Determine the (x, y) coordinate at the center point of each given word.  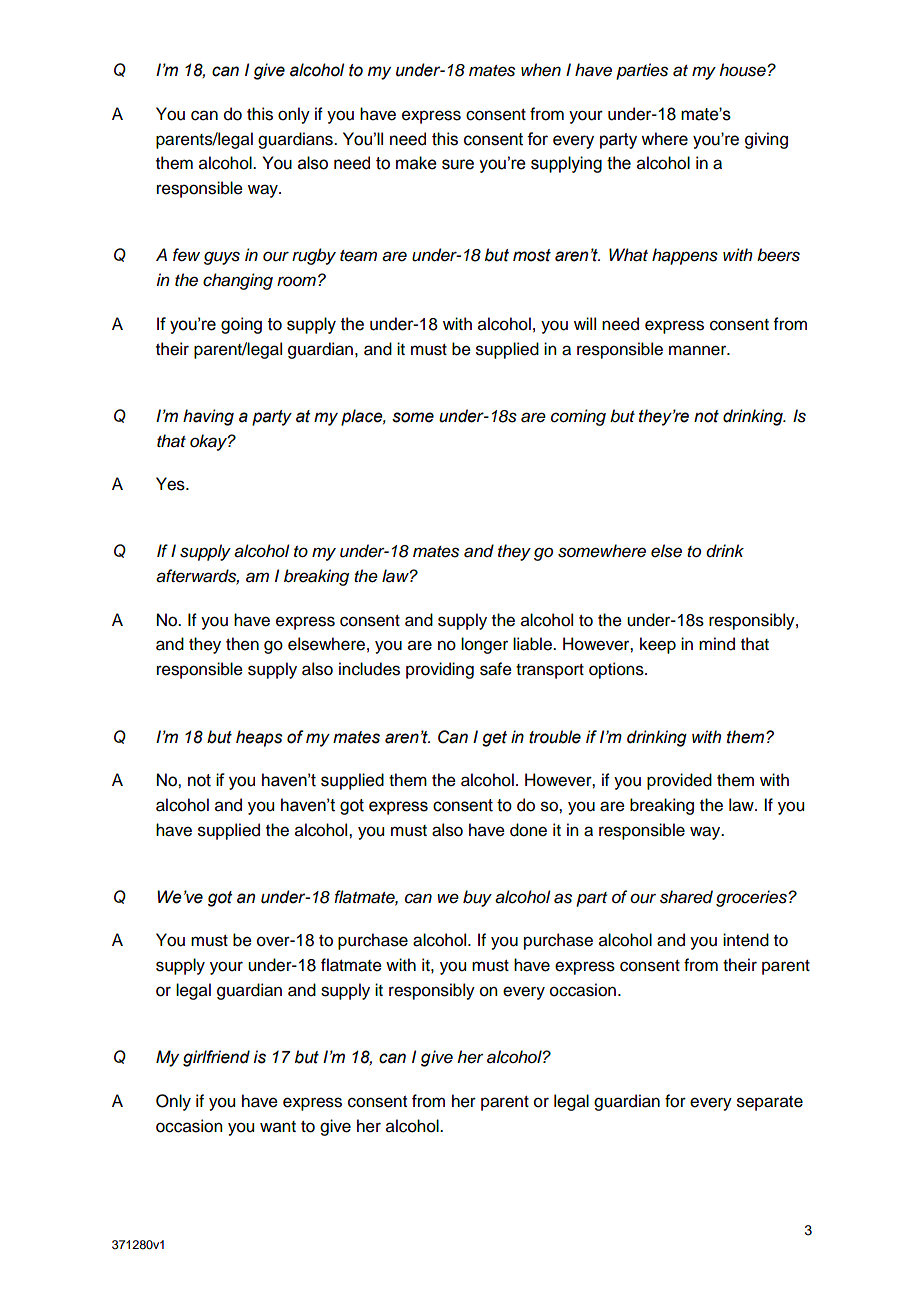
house (743, 70)
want (278, 1127)
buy (477, 898)
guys (222, 258)
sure (458, 164)
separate (770, 1103)
